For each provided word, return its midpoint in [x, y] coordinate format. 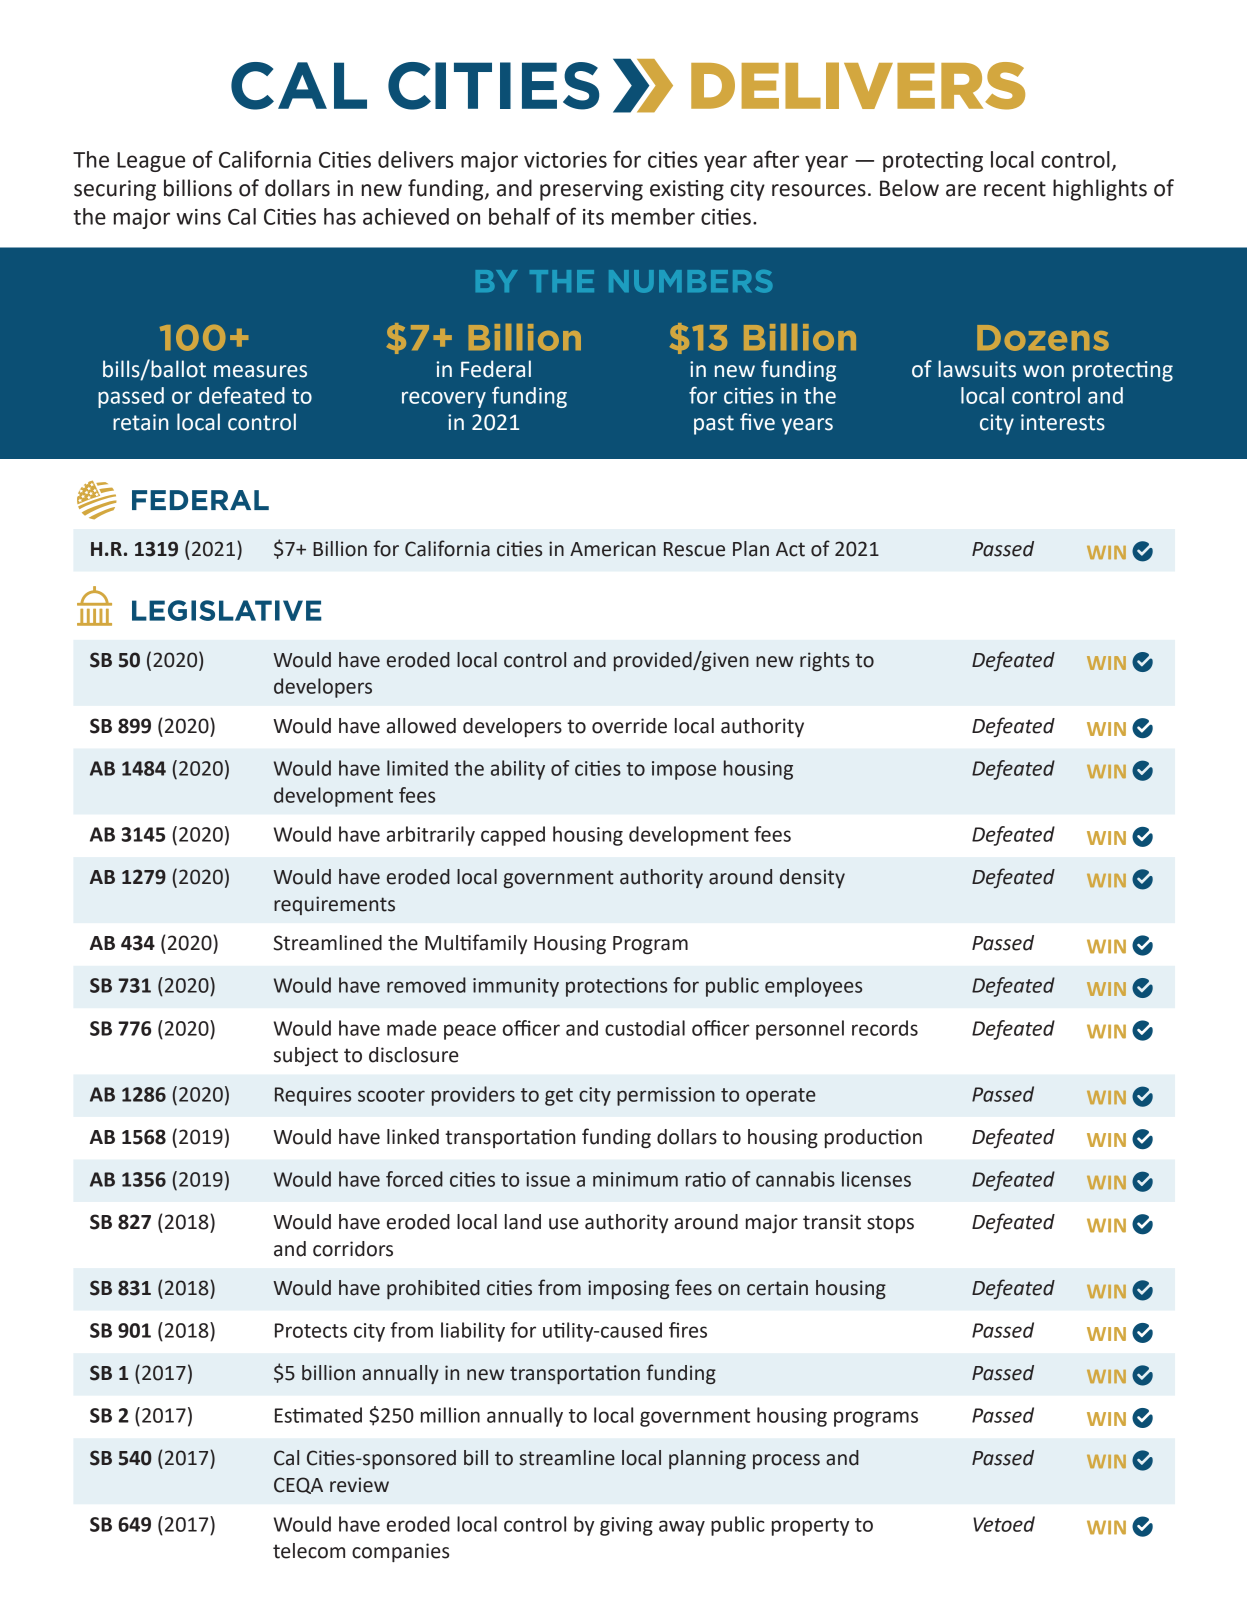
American [613, 549]
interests [1063, 422]
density [812, 878]
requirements [334, 905]
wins [198, 217]
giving [626, 1526]
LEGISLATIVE [226, 610]
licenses [876, 1179]
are [961, 190]
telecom [309, 1551]
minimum [635, 1179]
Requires [313, 1096]
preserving [591, 190]
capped [513, 836]
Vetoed [1004, 1524]
